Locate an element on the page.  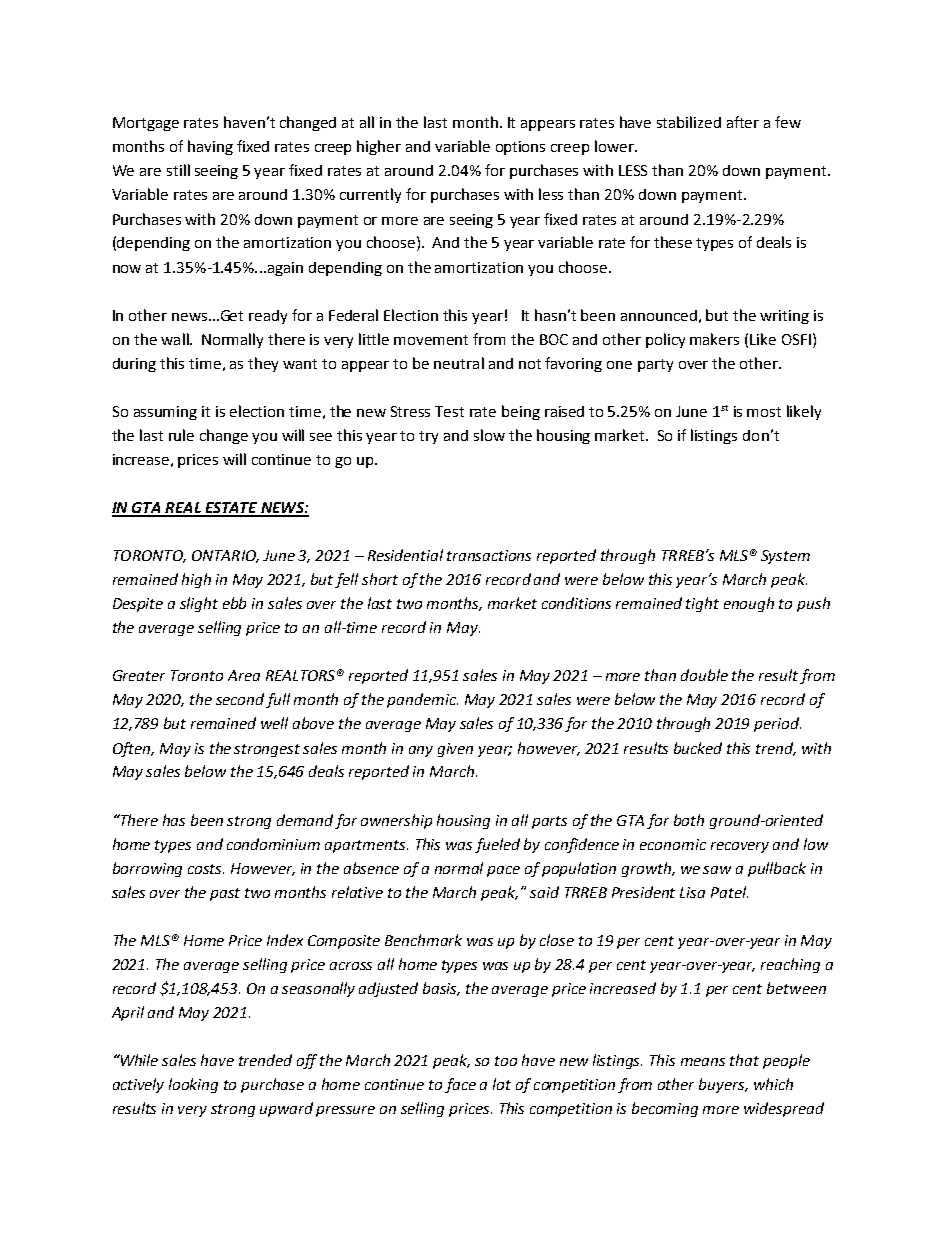
having is located at coordinates (210, 147).
